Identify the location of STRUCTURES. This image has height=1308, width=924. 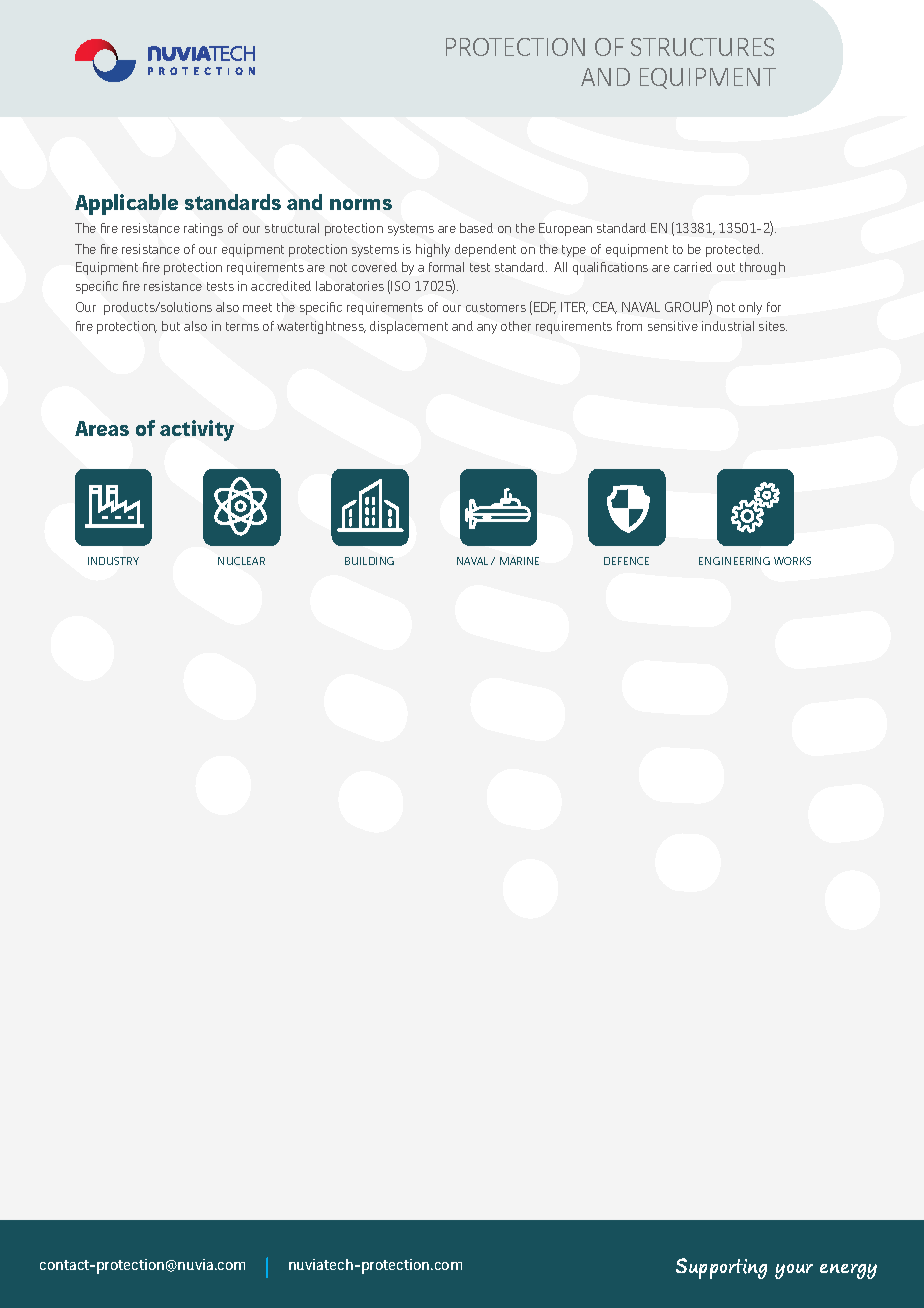
(702, 47).
